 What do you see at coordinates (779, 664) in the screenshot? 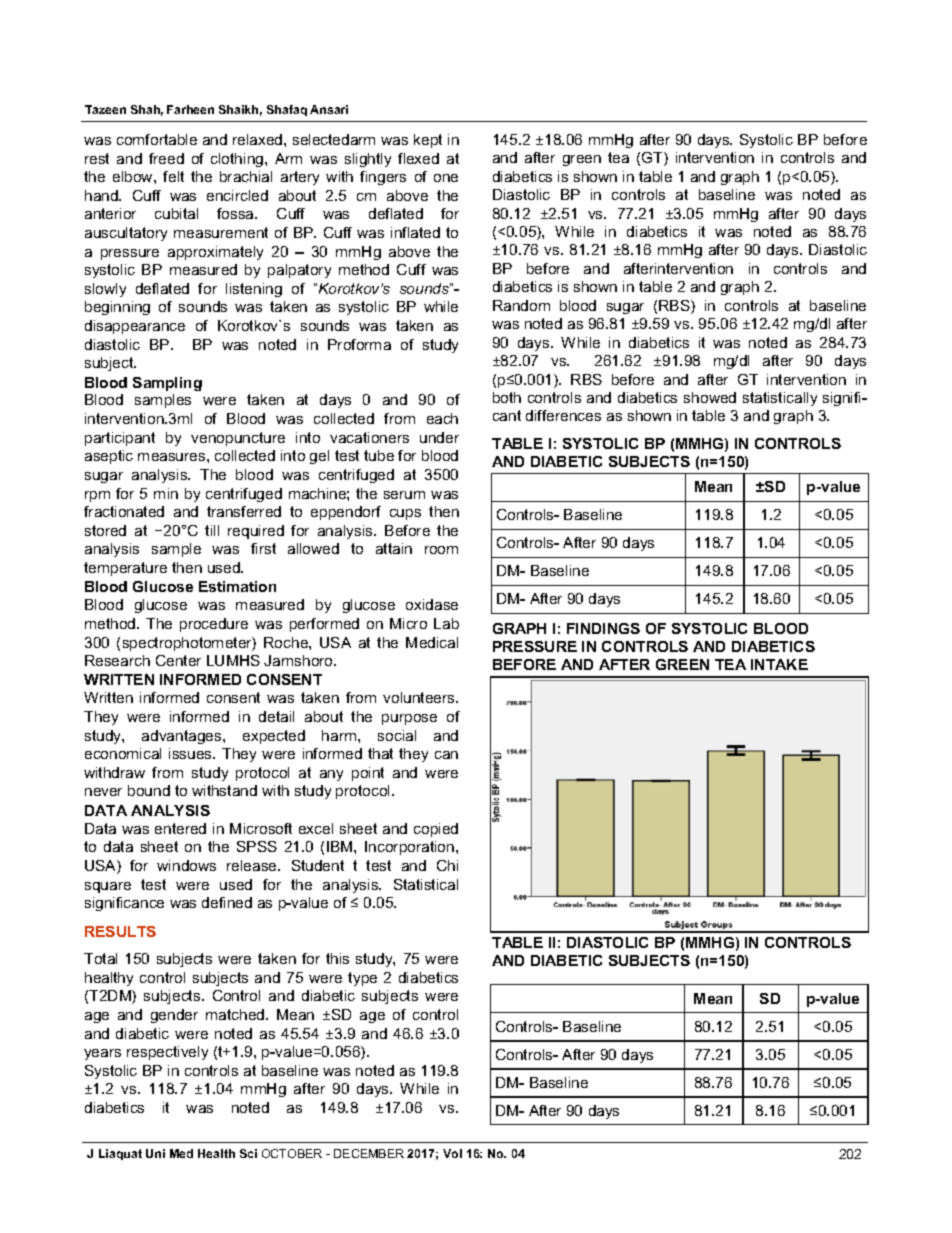
I see `INTAKE` at bounding box center [779, 664].
